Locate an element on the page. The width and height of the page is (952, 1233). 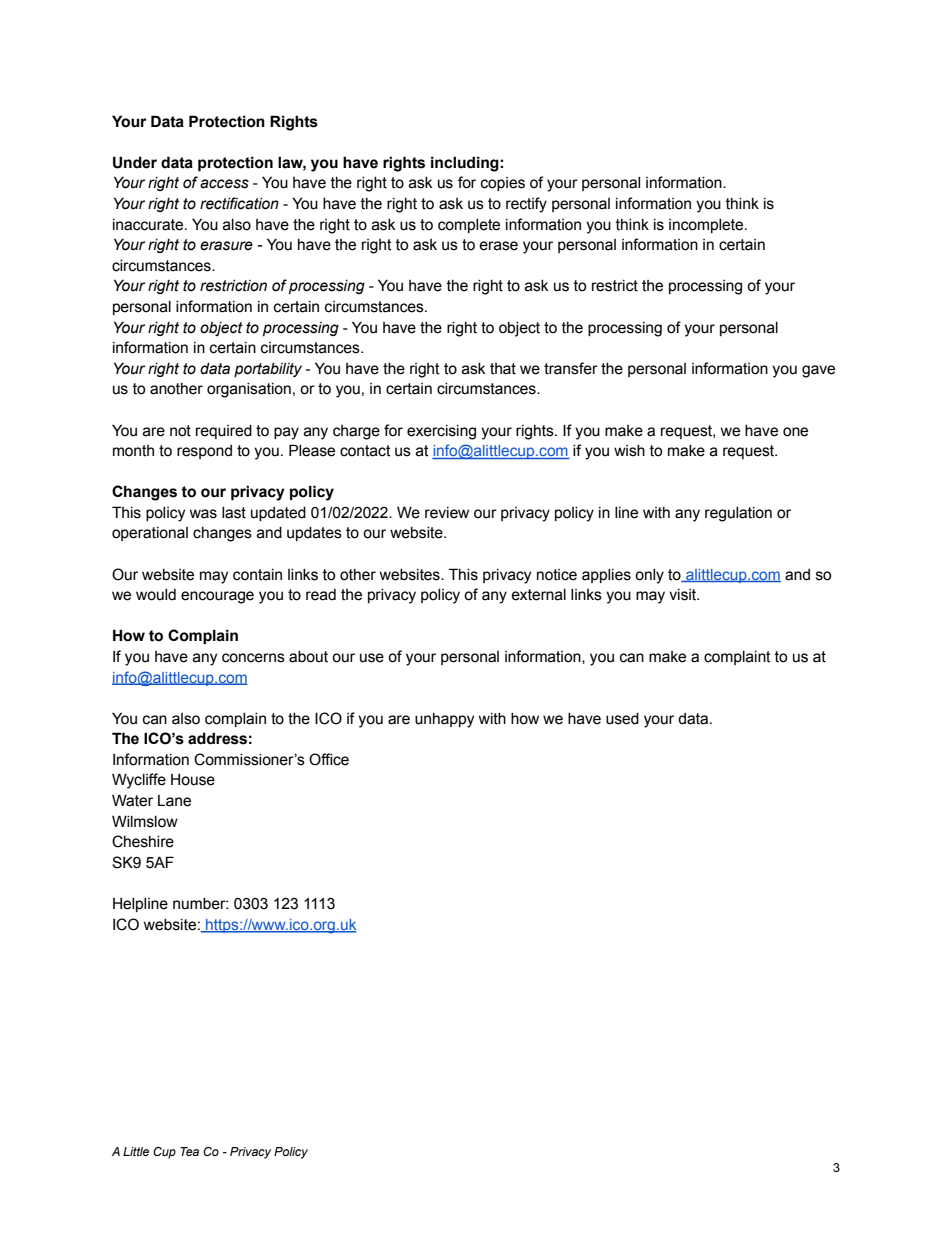
was is located at coordinates (203, 514).
